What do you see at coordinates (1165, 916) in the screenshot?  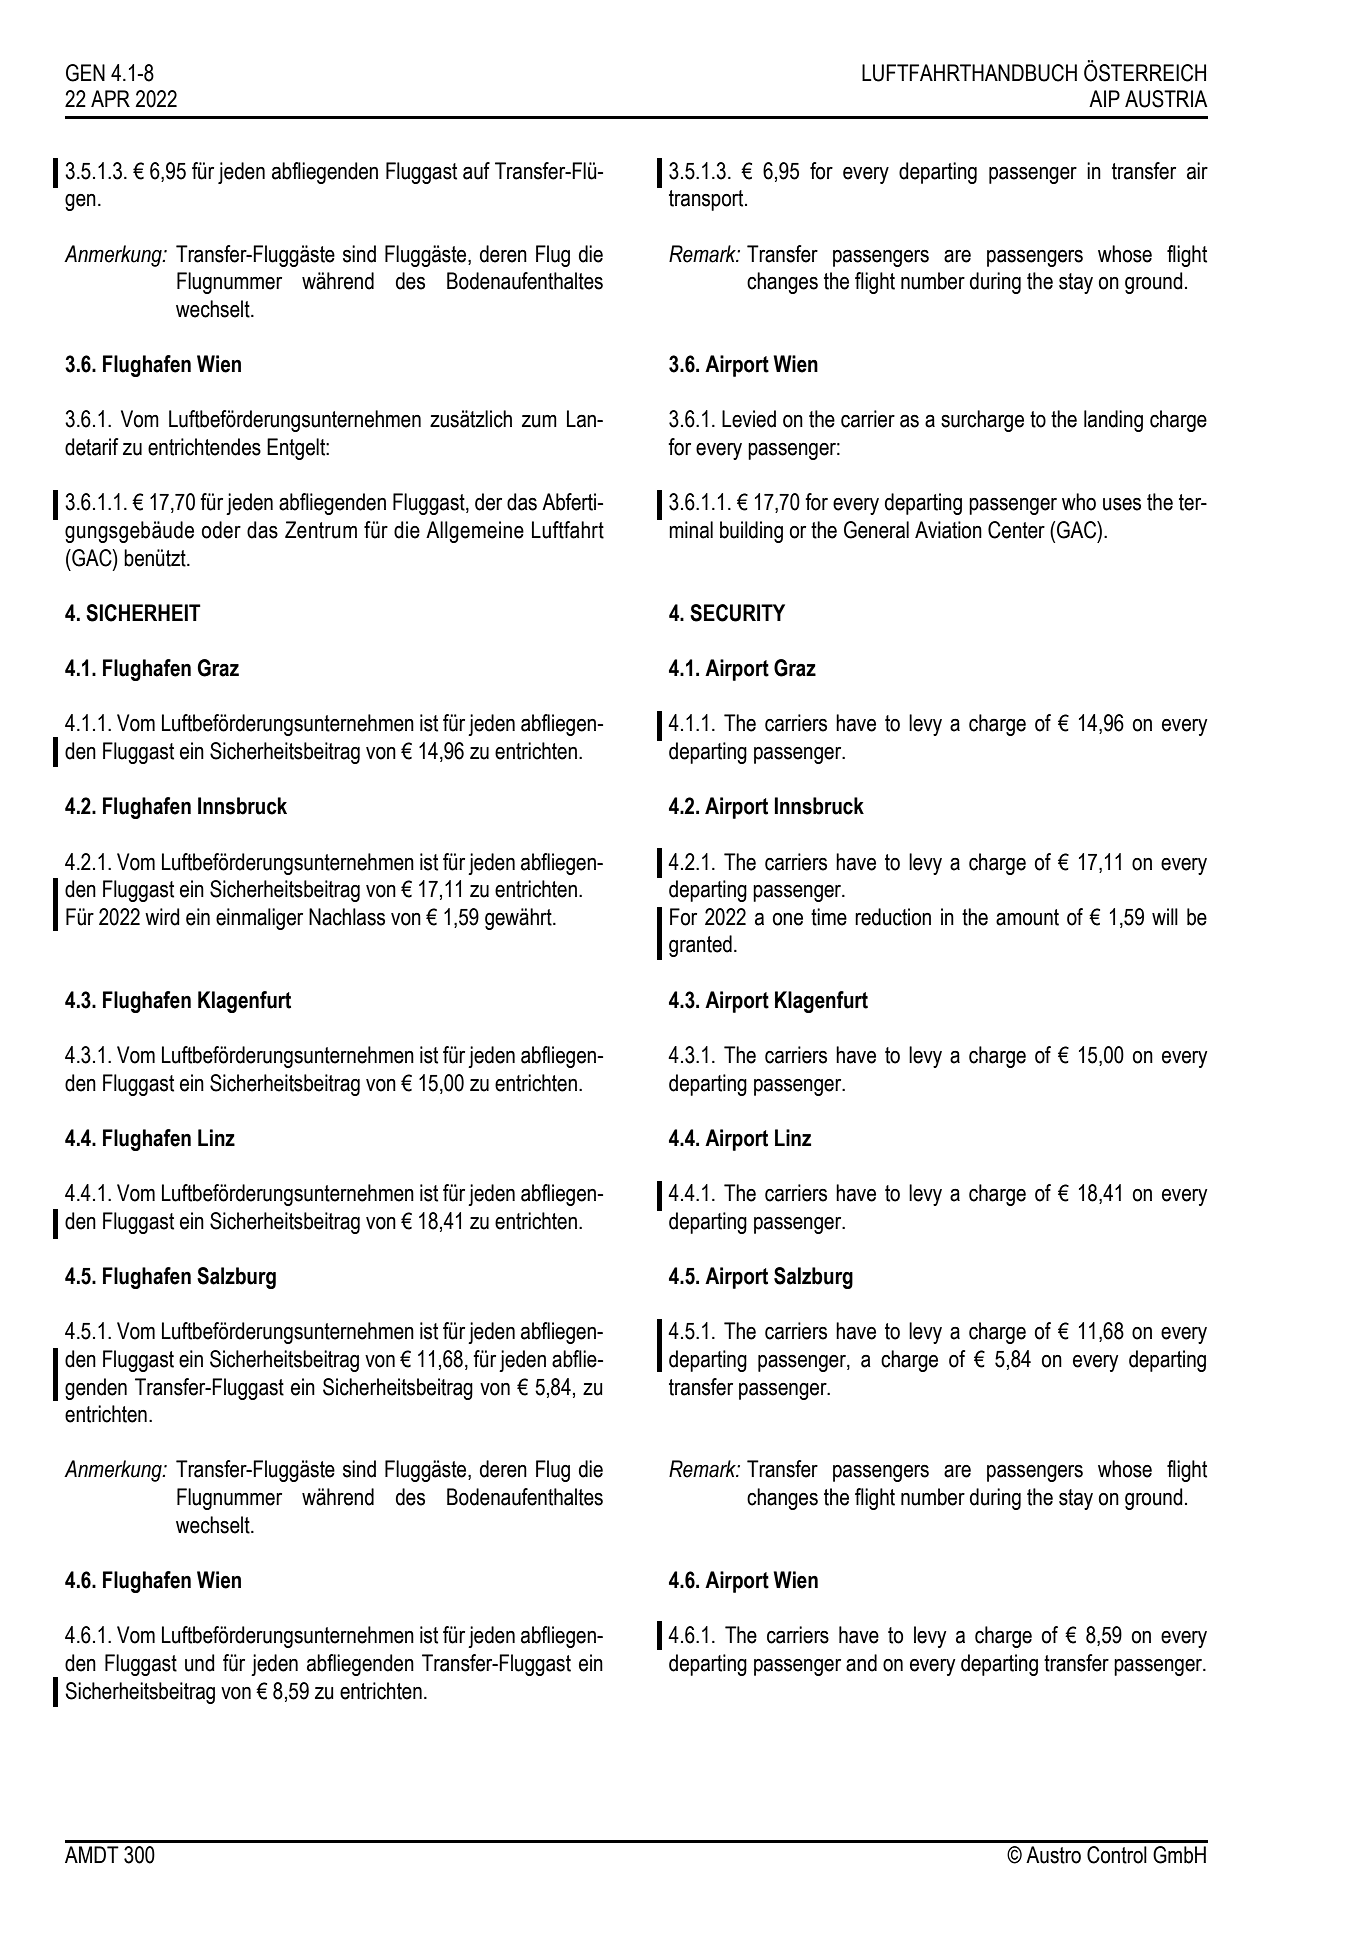 I see `will` at bounding box center [1165, 916].
